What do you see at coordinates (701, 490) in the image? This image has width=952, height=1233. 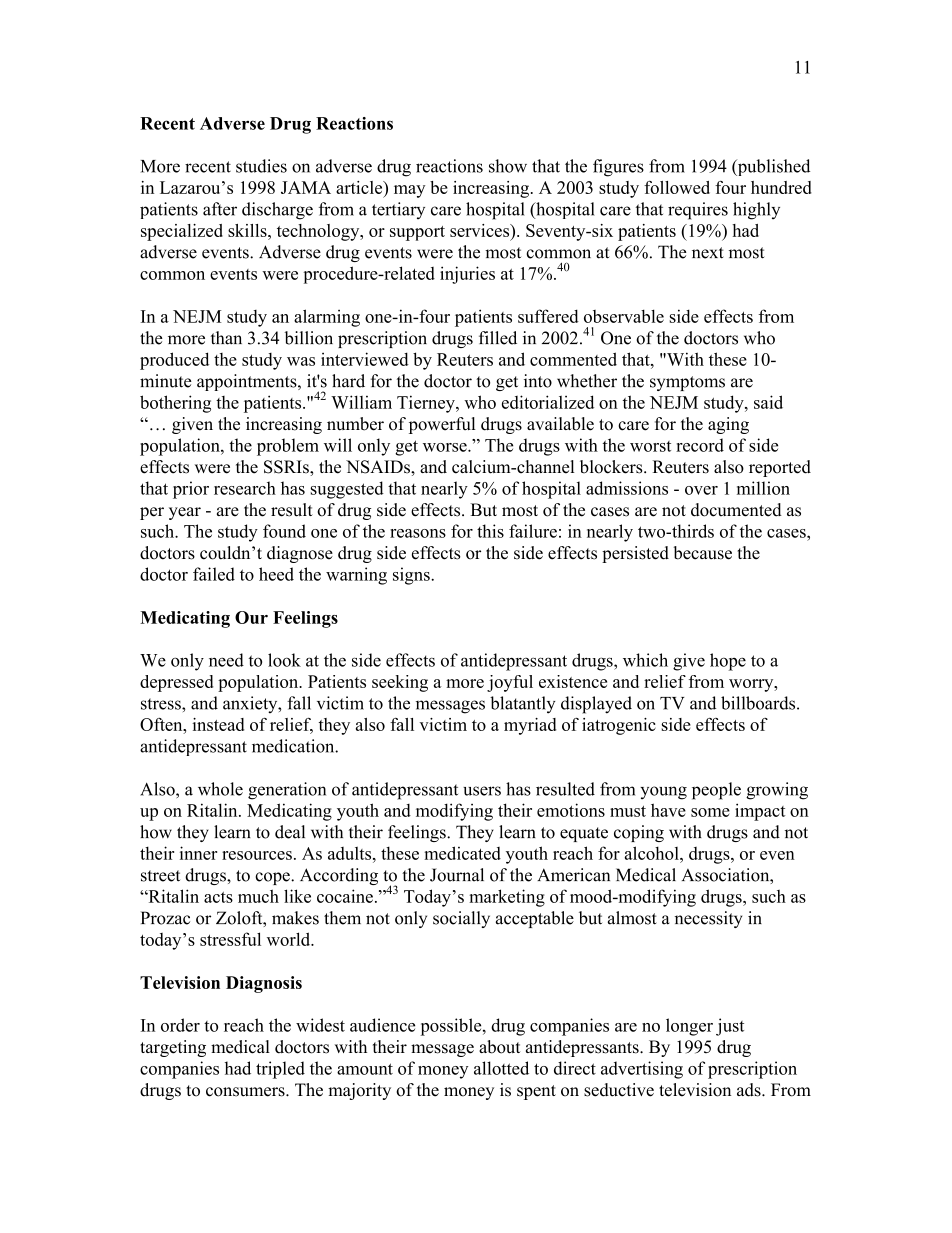 I see `over` at bounding box center [701, 490].
